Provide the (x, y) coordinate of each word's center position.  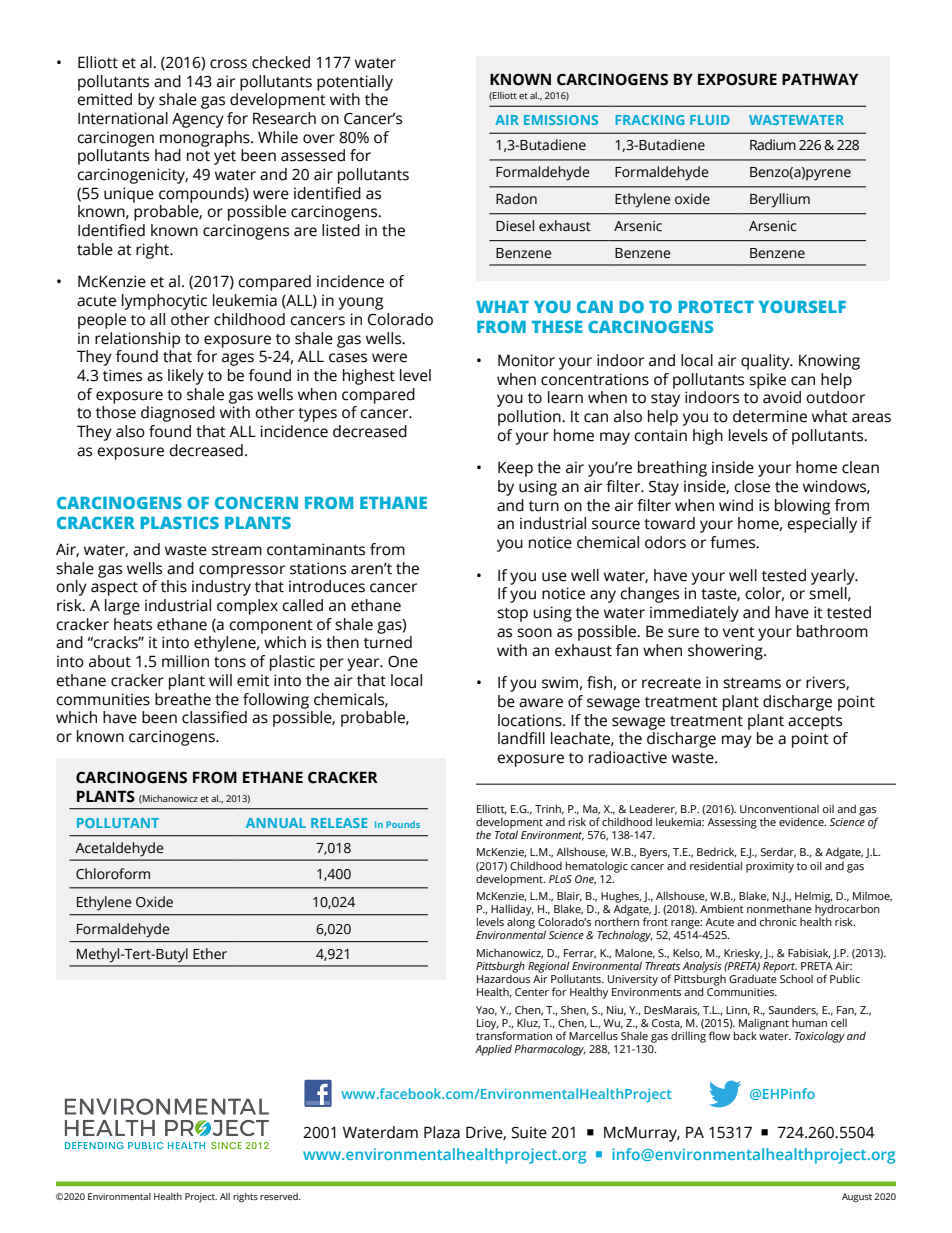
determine (770, 416)
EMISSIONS (561, 120)
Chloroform (113, 874)
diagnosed (178, 414)
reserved (280, 1196)
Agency (198, 120)
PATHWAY (820, 79)
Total (506, 833)
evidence (802, 821)
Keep (515, 469)
